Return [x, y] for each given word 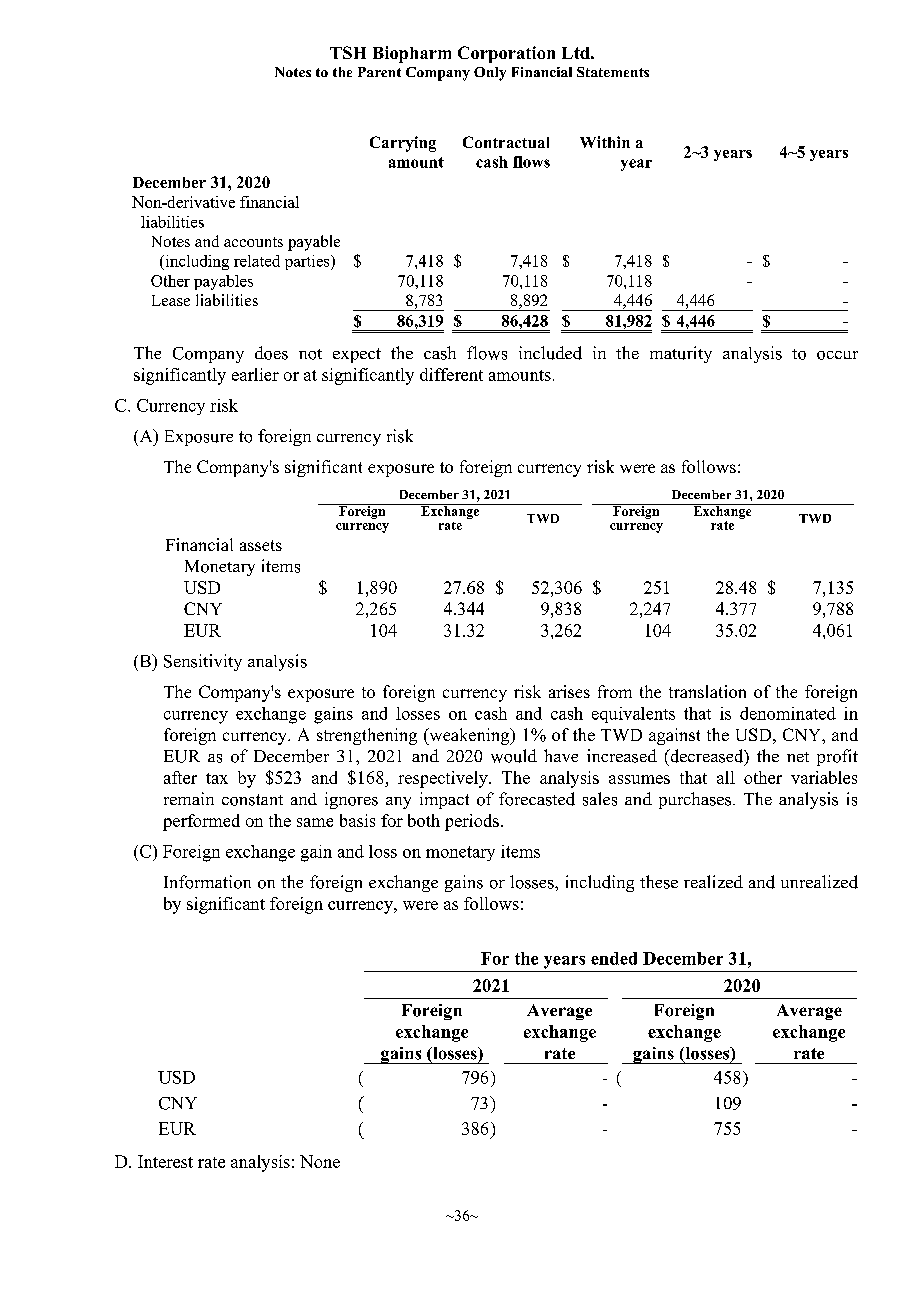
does [271, 353]
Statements [613, 72]
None [320, 1161]
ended [614, 958]
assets [261, 545]
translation [707, 691]
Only [490, 74]
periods [472, 822]
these [659, 882]
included [550, 353]
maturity [681, 354]
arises [569, 691]
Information [207, 882]
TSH [348, 52]
